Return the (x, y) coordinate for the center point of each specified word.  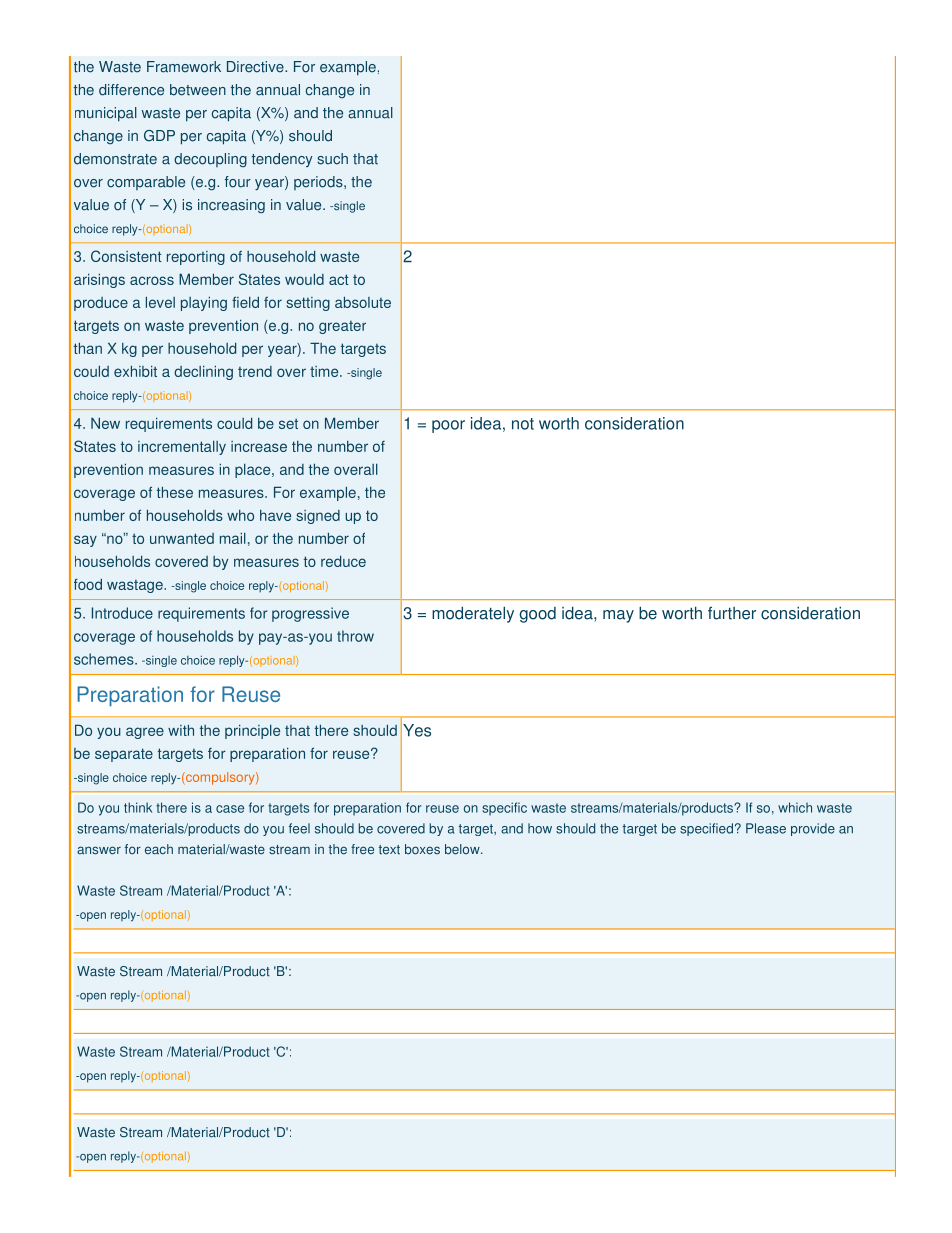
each (159, 849)
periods (319, 183)
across (152, 280)
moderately (473, 614)
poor (448, 426)
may (618, 616)
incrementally (182, 448)
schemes (105, 659)
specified (706, 829)
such (332, 159)
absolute (363, 302)
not (523, 424)
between (198, 90)
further (732, 613)
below (463, 849)
